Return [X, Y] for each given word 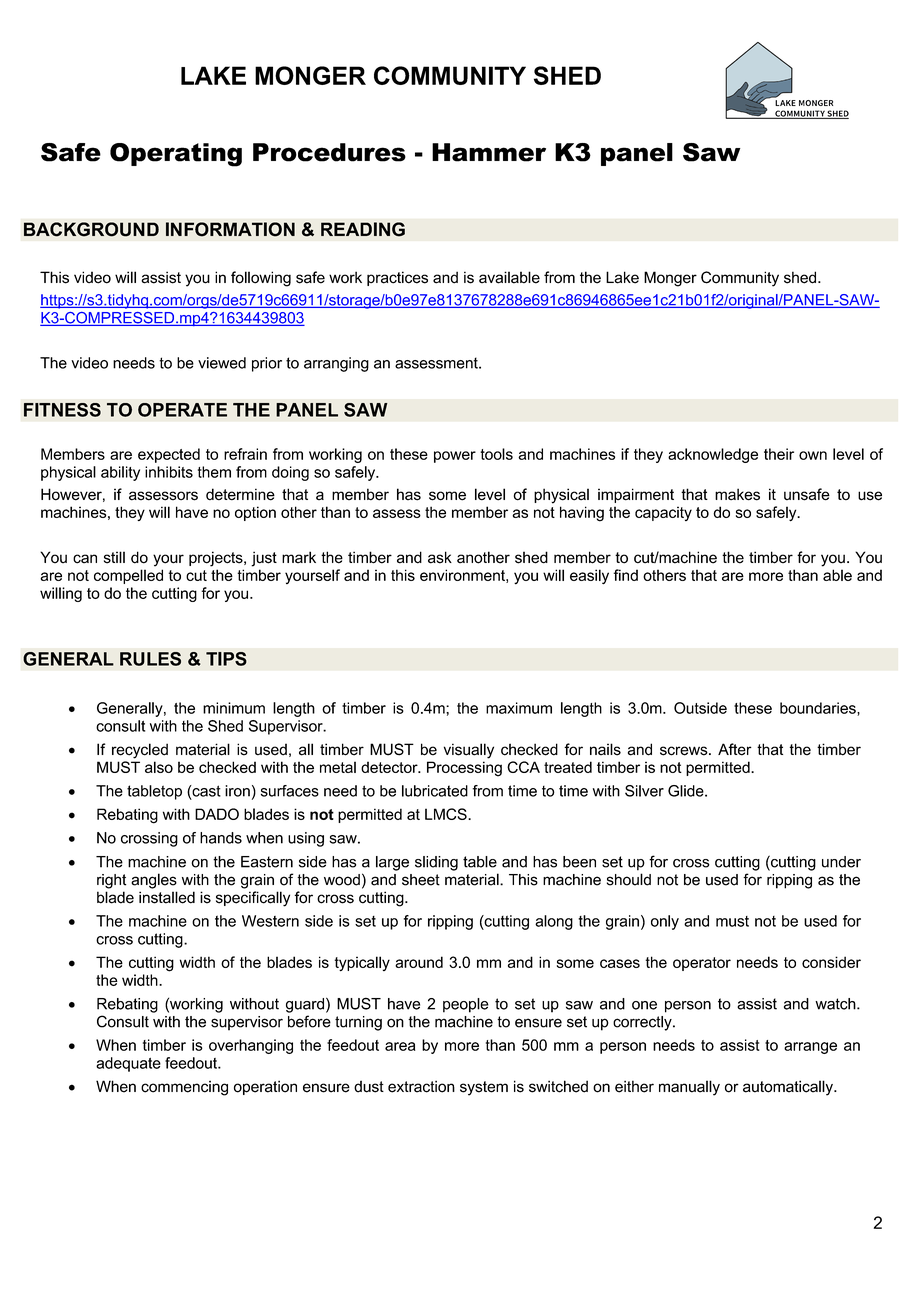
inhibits [169, 472]
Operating [176, 155]
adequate [128, 1064]
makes [737, 494]
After [735, 749]
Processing [464, 769]
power [455, 457]
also [159, 767]
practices [397, 278]
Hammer [489, 152]
